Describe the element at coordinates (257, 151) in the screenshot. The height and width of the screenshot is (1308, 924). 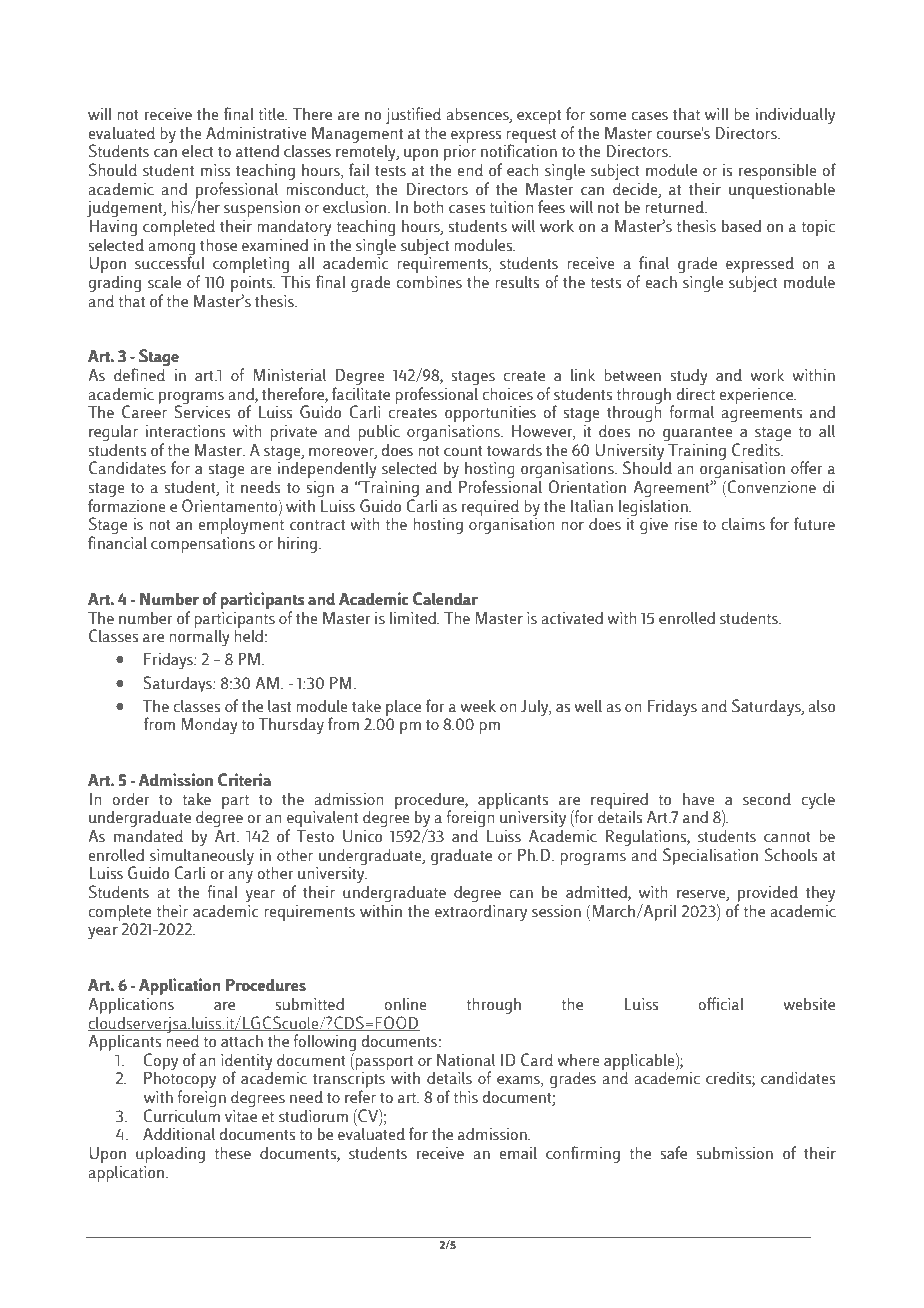
I see `attend` at that location.
